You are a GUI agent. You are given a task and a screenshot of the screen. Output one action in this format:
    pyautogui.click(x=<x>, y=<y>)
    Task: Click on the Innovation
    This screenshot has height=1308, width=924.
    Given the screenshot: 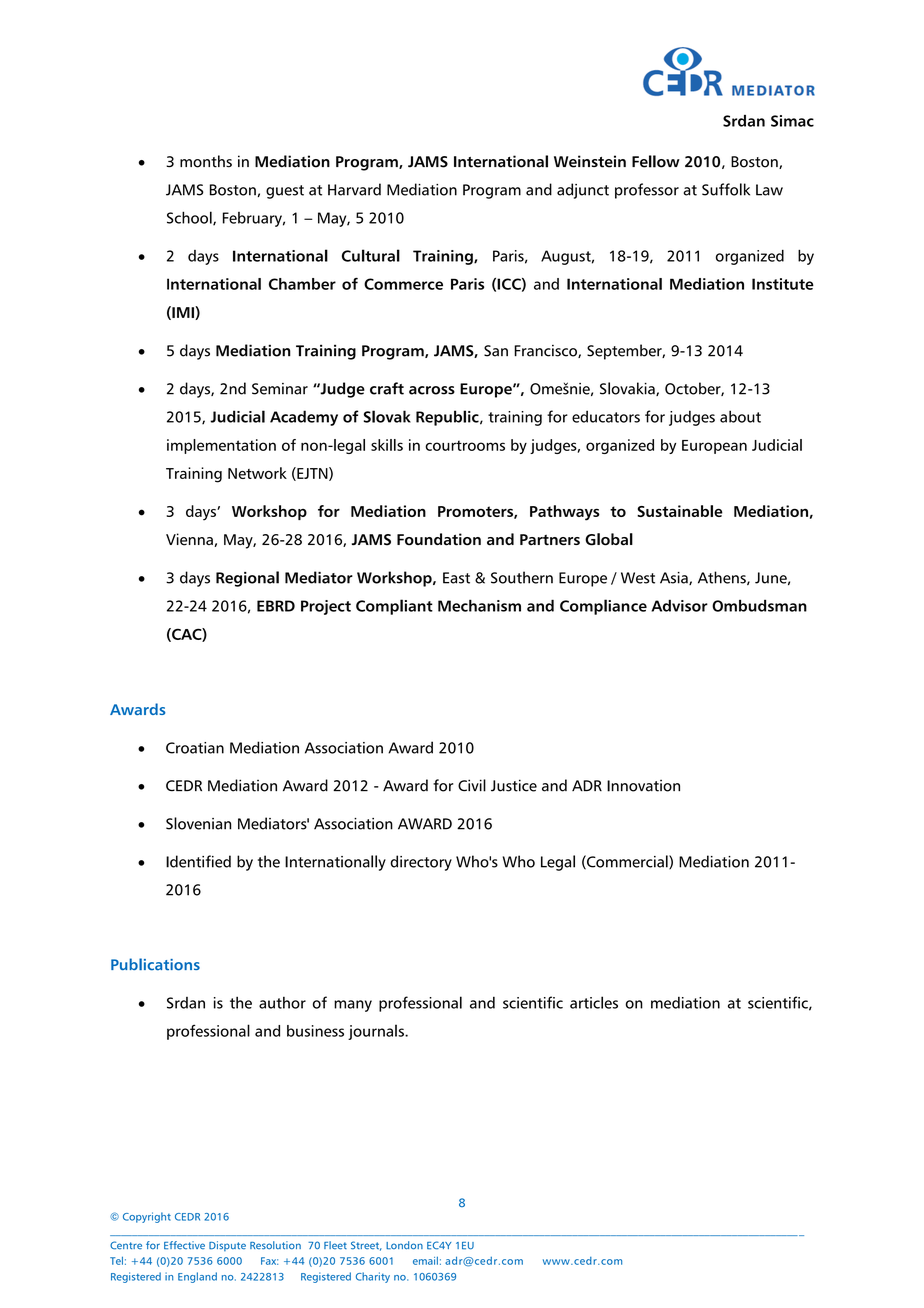 What is the action you would take?
    pyautogui.click(x=643, y=786)
